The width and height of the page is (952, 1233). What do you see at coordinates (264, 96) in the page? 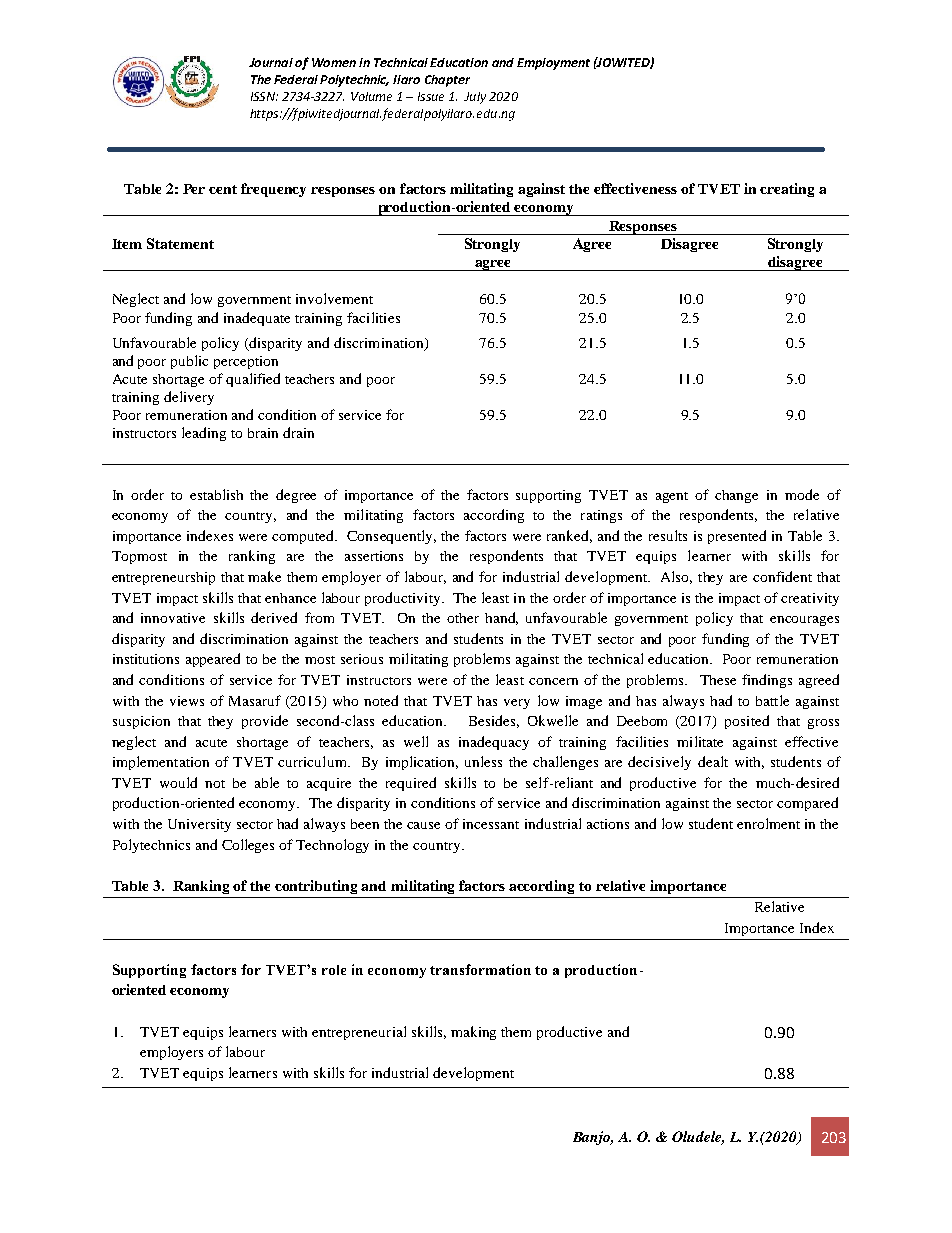
I see `ISSN` at bounding box center [264, 96].
